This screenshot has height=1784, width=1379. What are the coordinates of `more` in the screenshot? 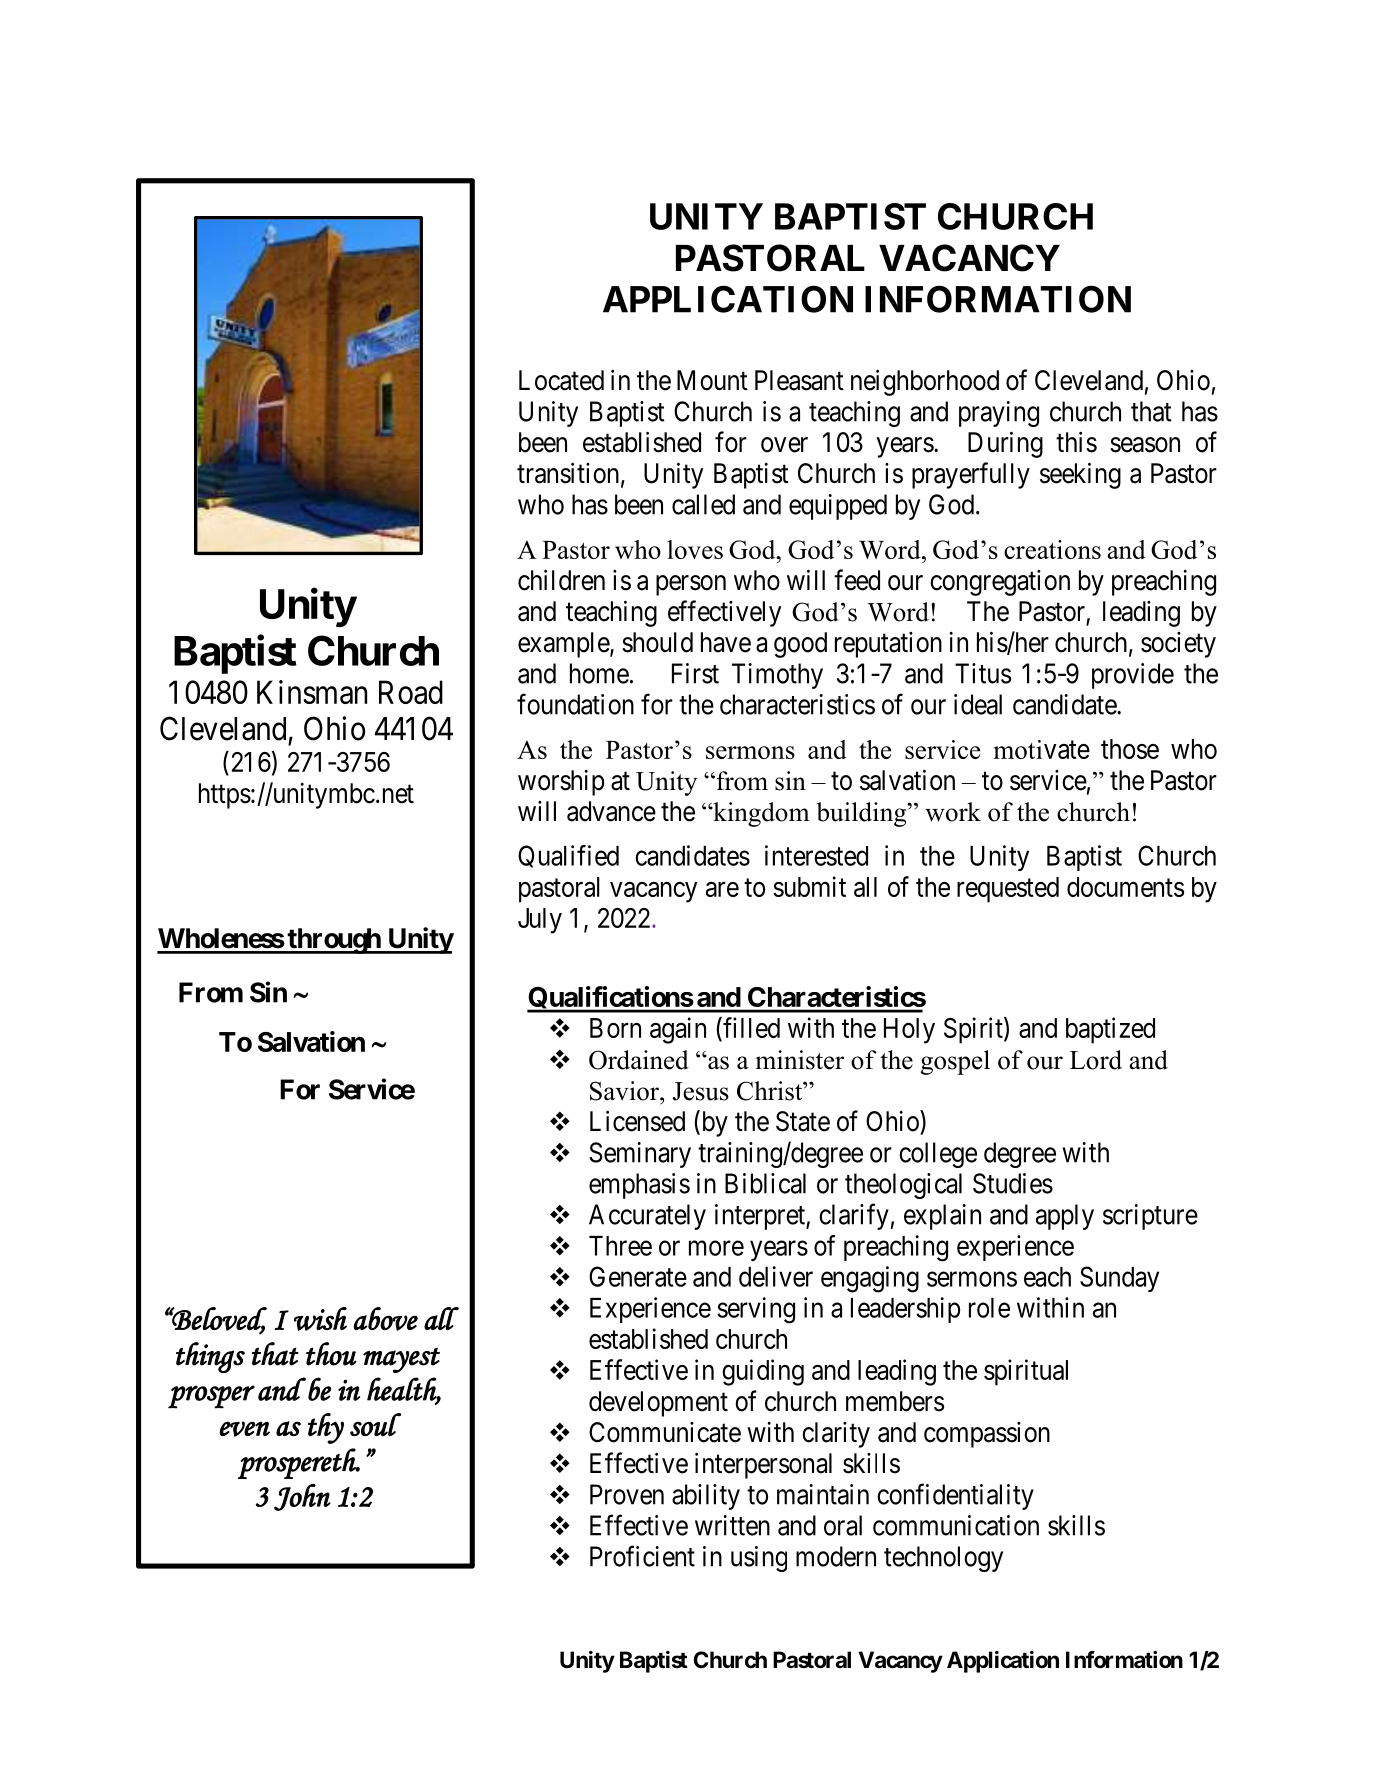 It's located at (716, 1248).
